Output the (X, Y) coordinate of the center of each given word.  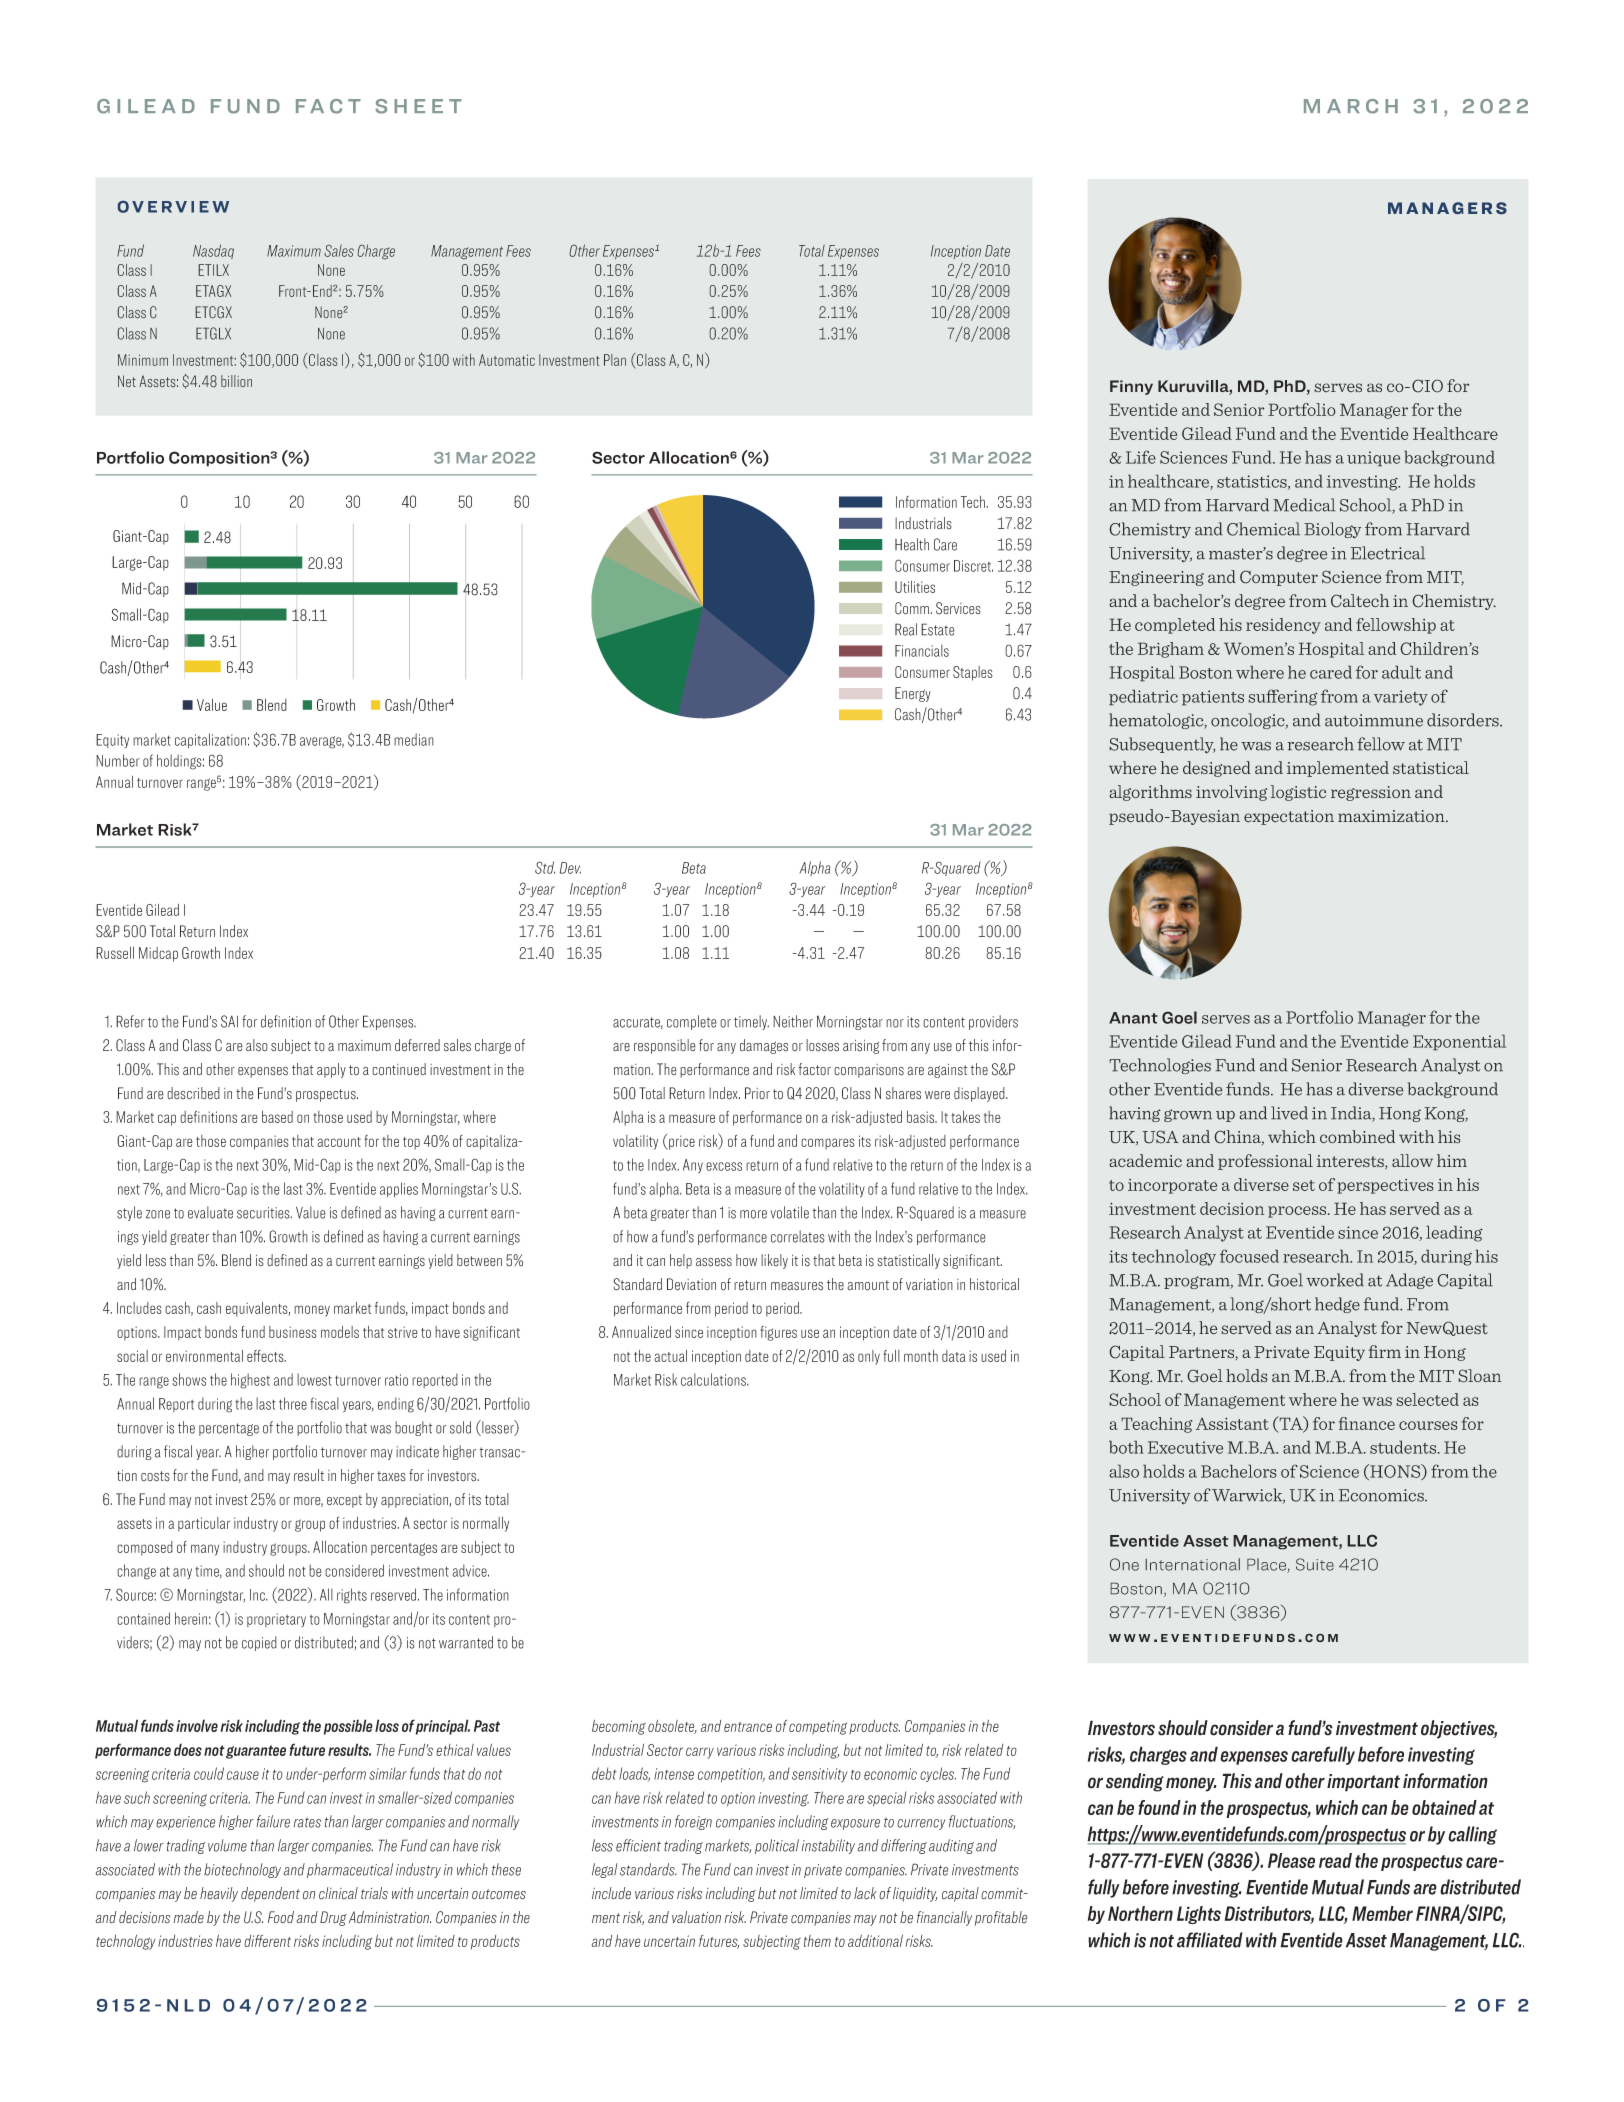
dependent (270, 1894)
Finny (1131, 387)
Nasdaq (213, 251)
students (1404, 1447)
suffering (1283, 697)
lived (1289, 1113)
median (414, 739)
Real (906, 629)
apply (331, 1070)
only (869, 1357)
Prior (757, 1093)
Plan (615, 360)
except (344, 1501)
